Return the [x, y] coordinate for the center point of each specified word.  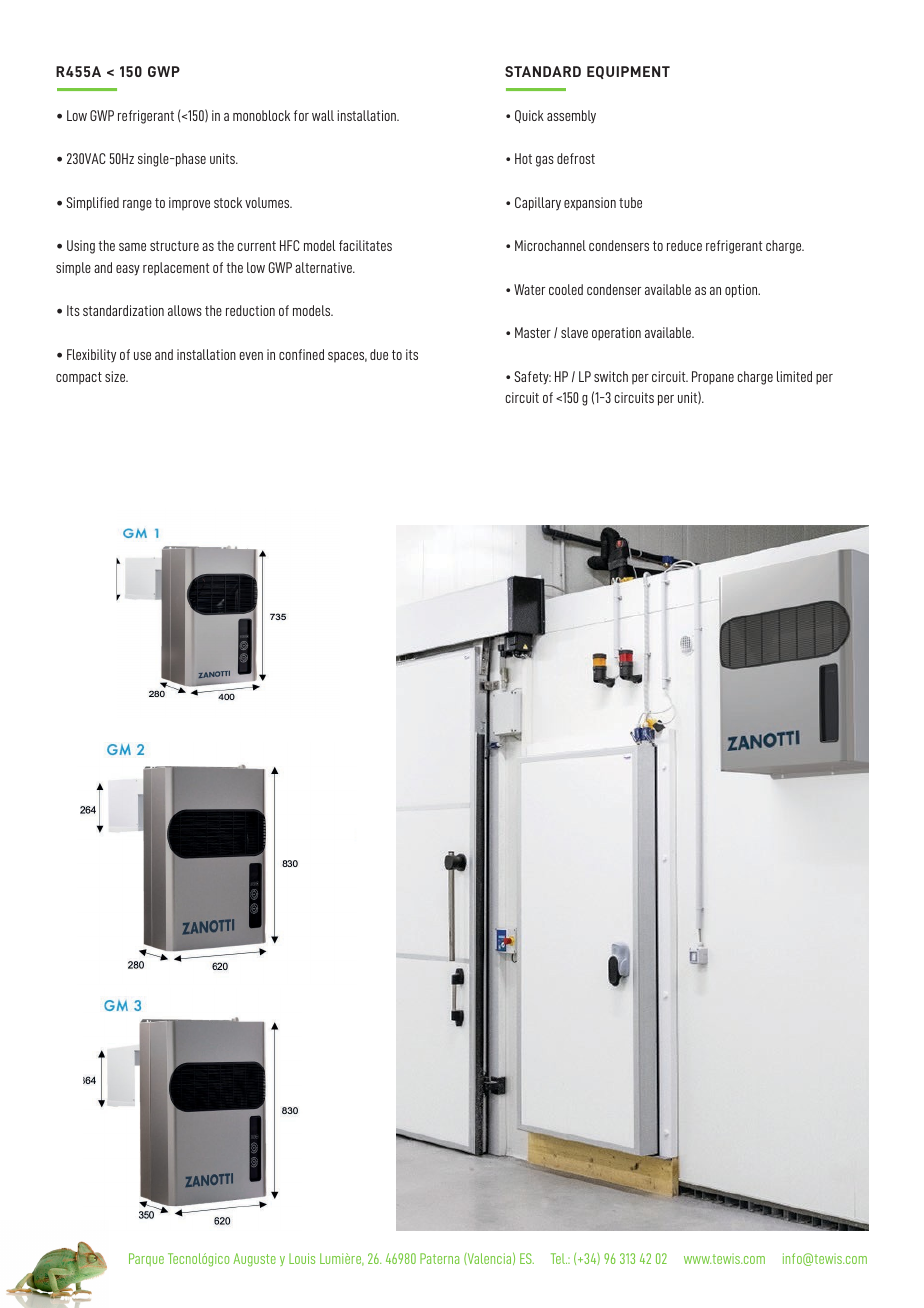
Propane [713, 378]
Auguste [254, 1260]
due [379, 354]
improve [189, 203]
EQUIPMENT [628, 72]
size [116, 376]
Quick [529, 116]
